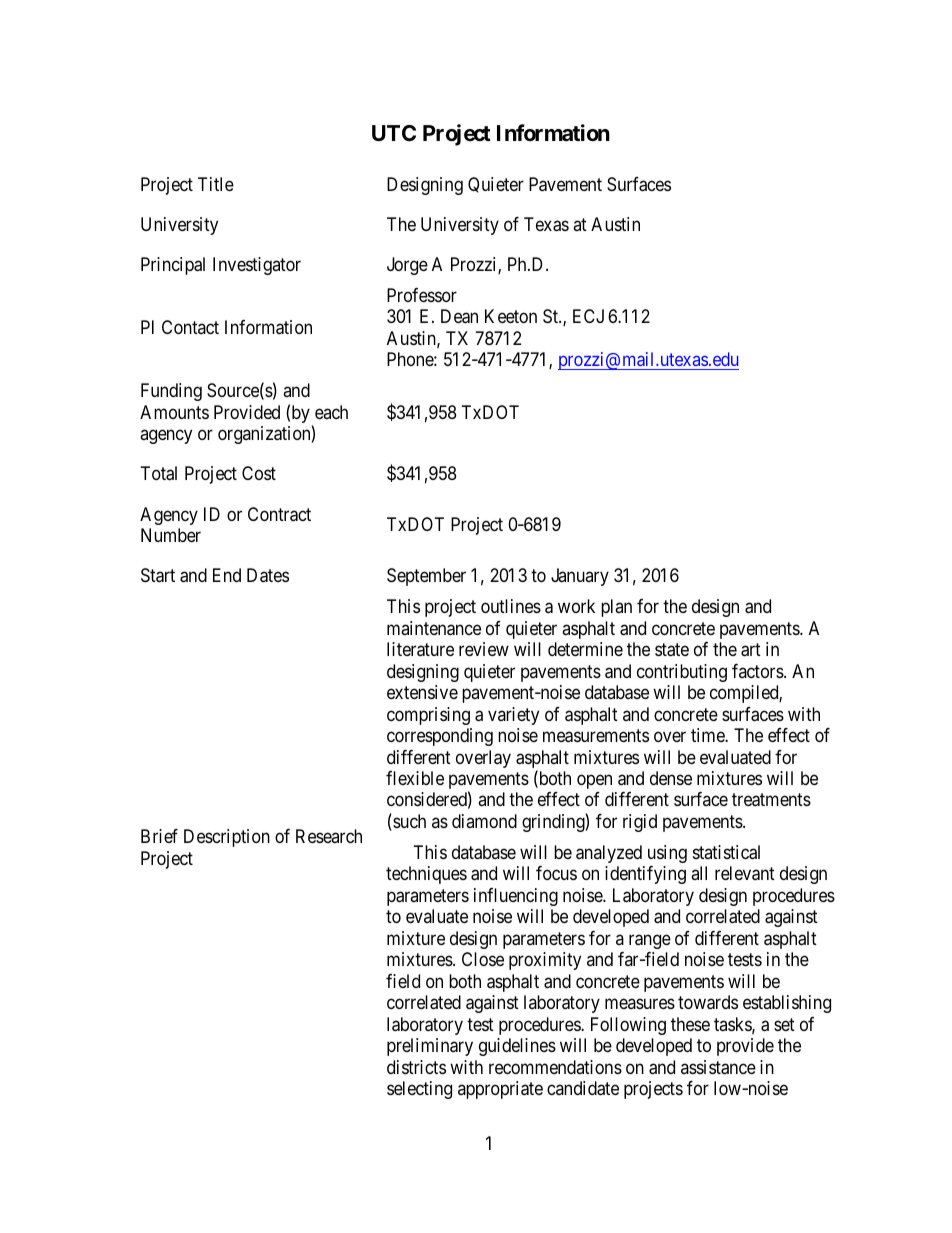 This image has width=952, height=1233. Describe the element at coordinates (216, 184) in the image. I see `Title` at that location.
